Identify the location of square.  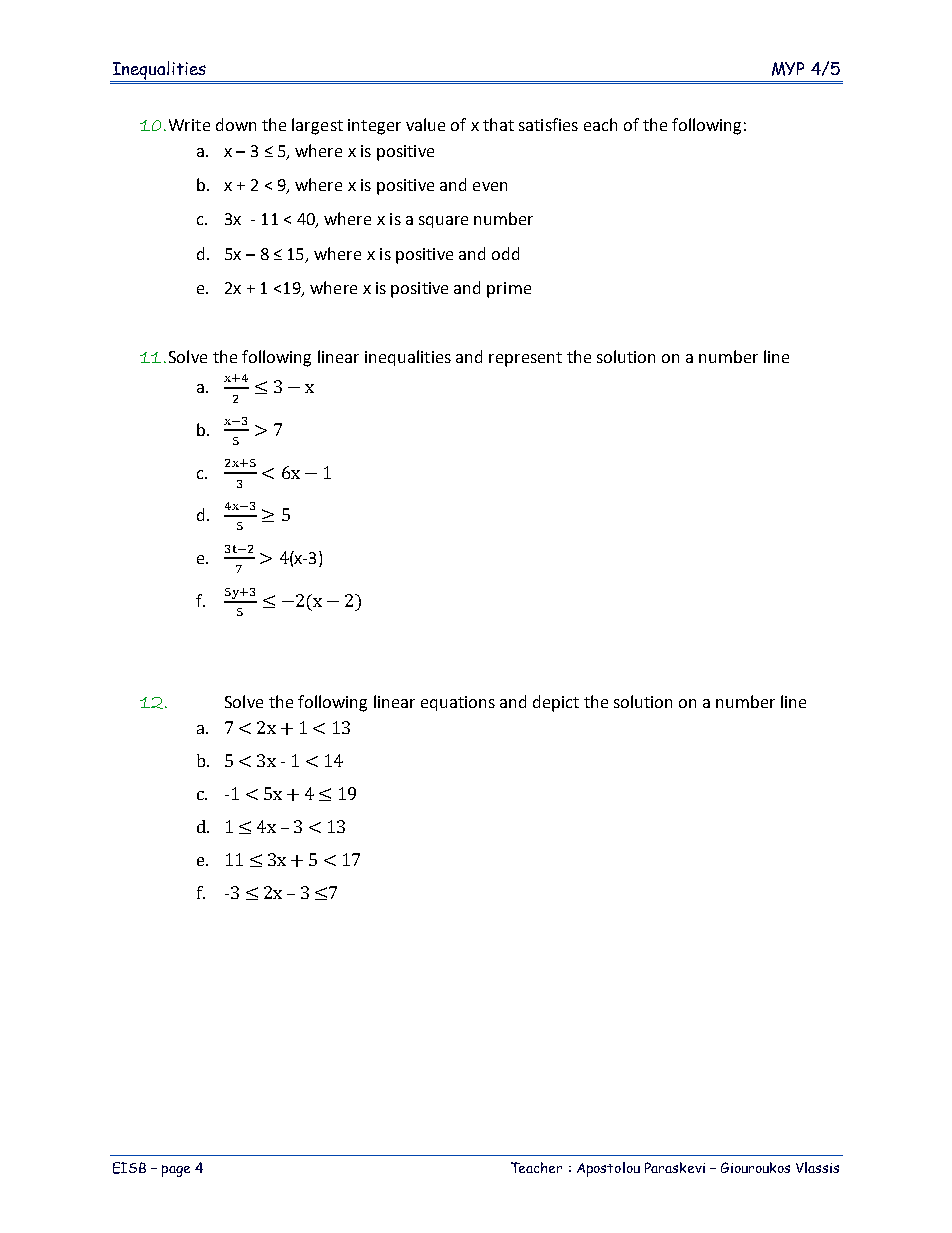
(443, 222).
